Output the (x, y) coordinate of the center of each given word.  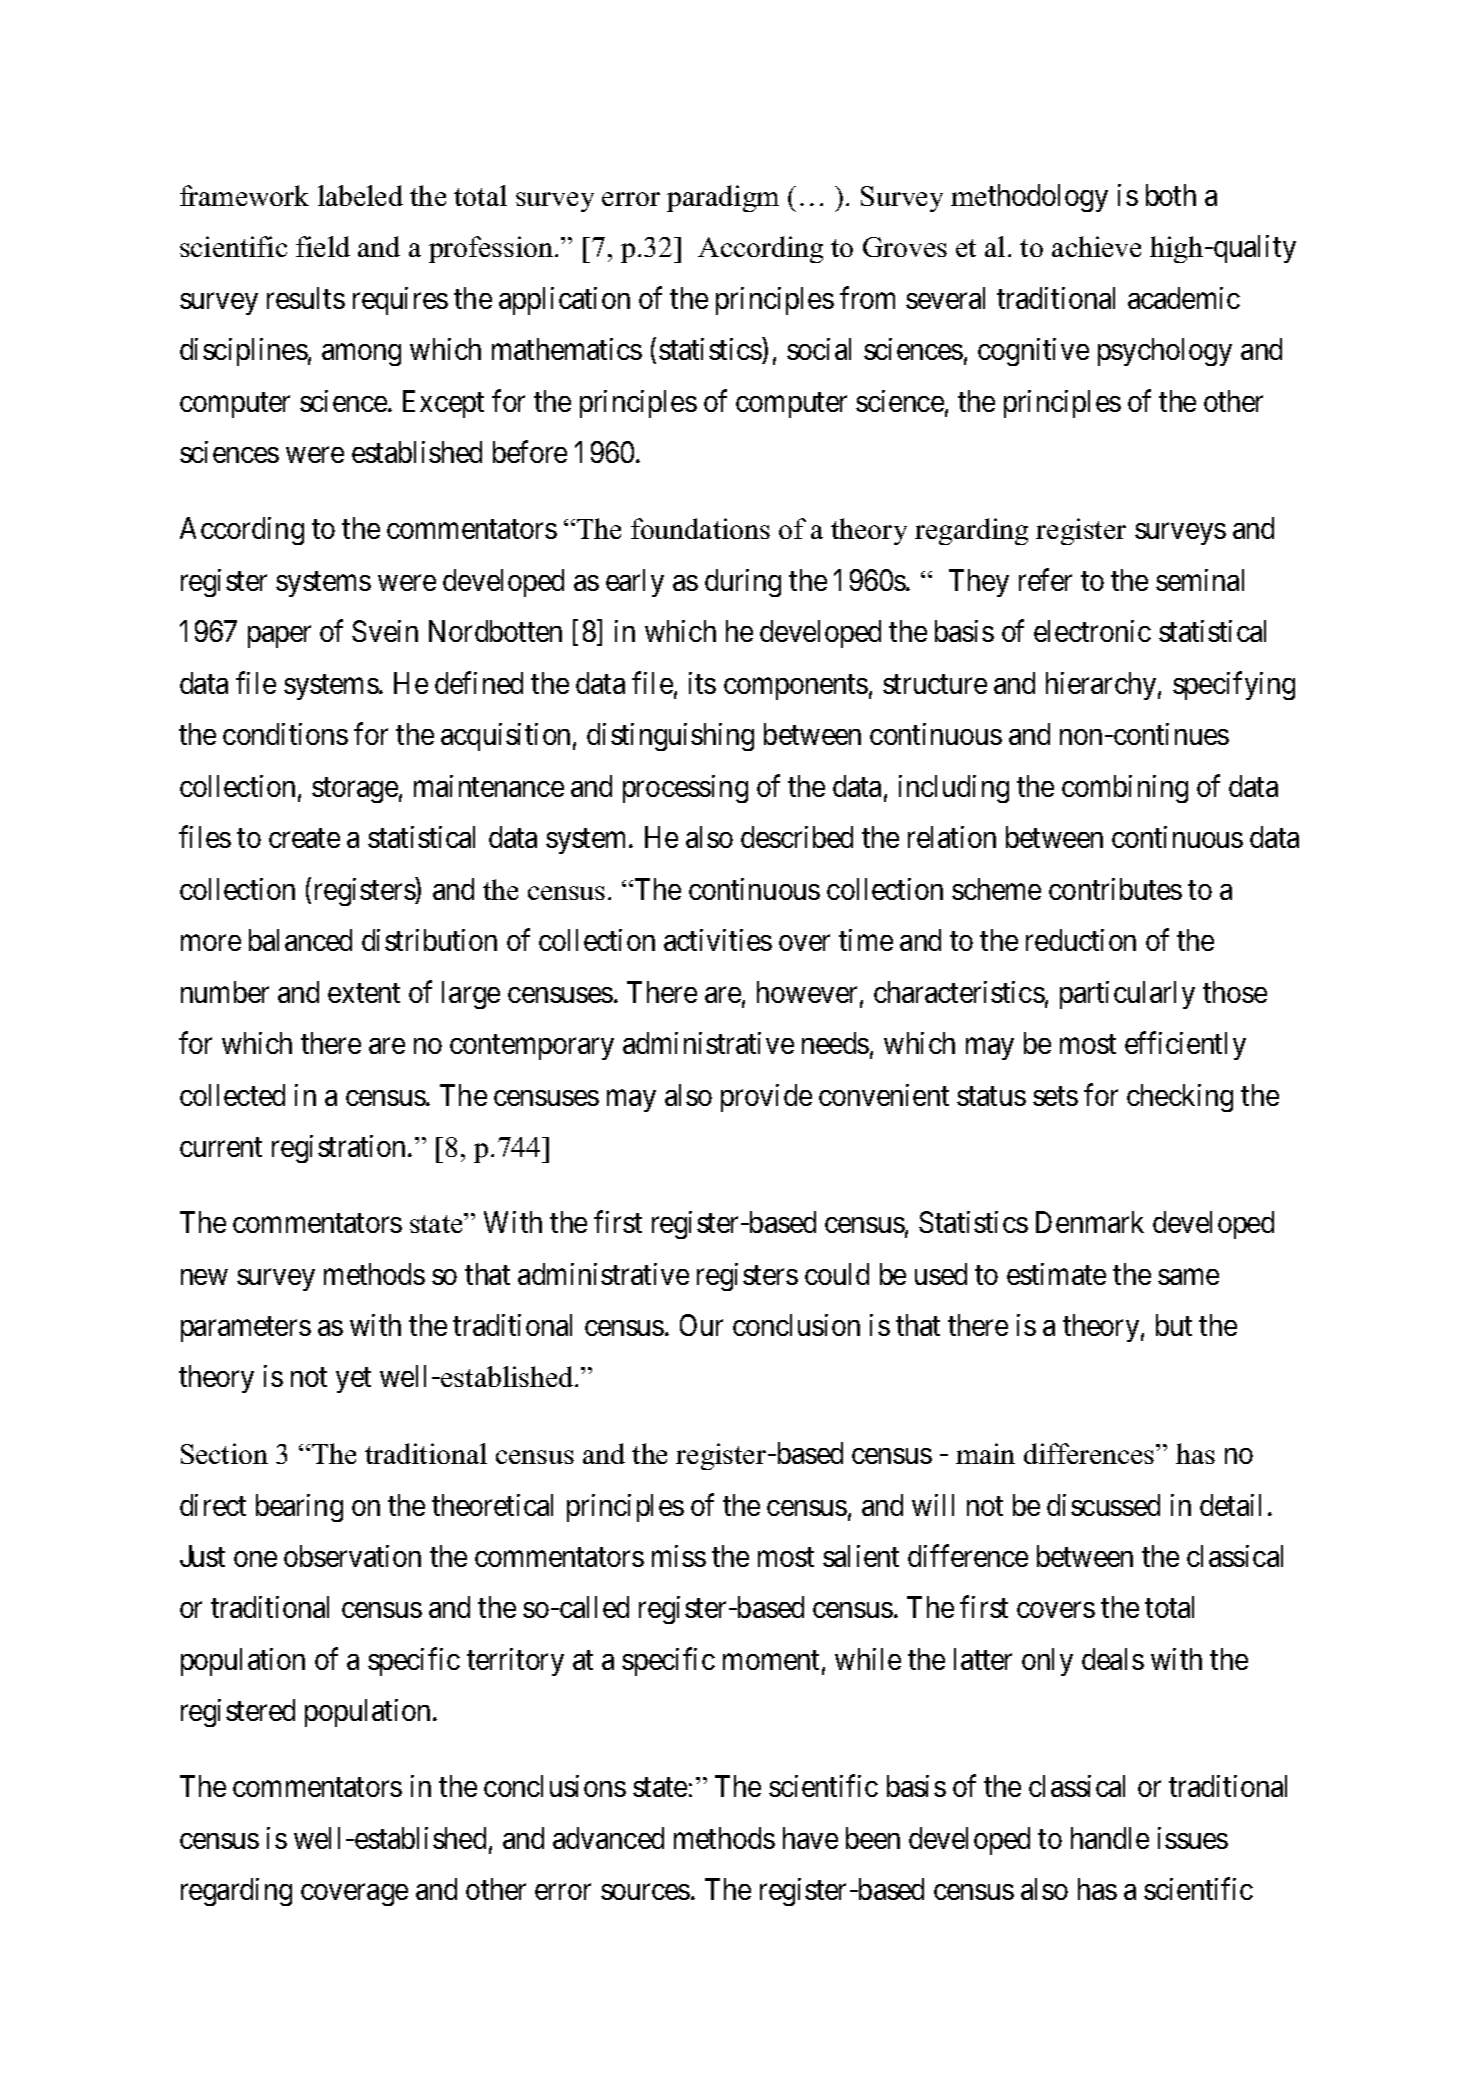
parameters (246, 1329)
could (837, 1274)
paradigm (723, 198)
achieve (1096, 246)
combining (1125, 789)
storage (355, 790)
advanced (608, 1838)
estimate (1056, 1274)
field (323, 246)
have (810, 1838)
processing (685, 789)
